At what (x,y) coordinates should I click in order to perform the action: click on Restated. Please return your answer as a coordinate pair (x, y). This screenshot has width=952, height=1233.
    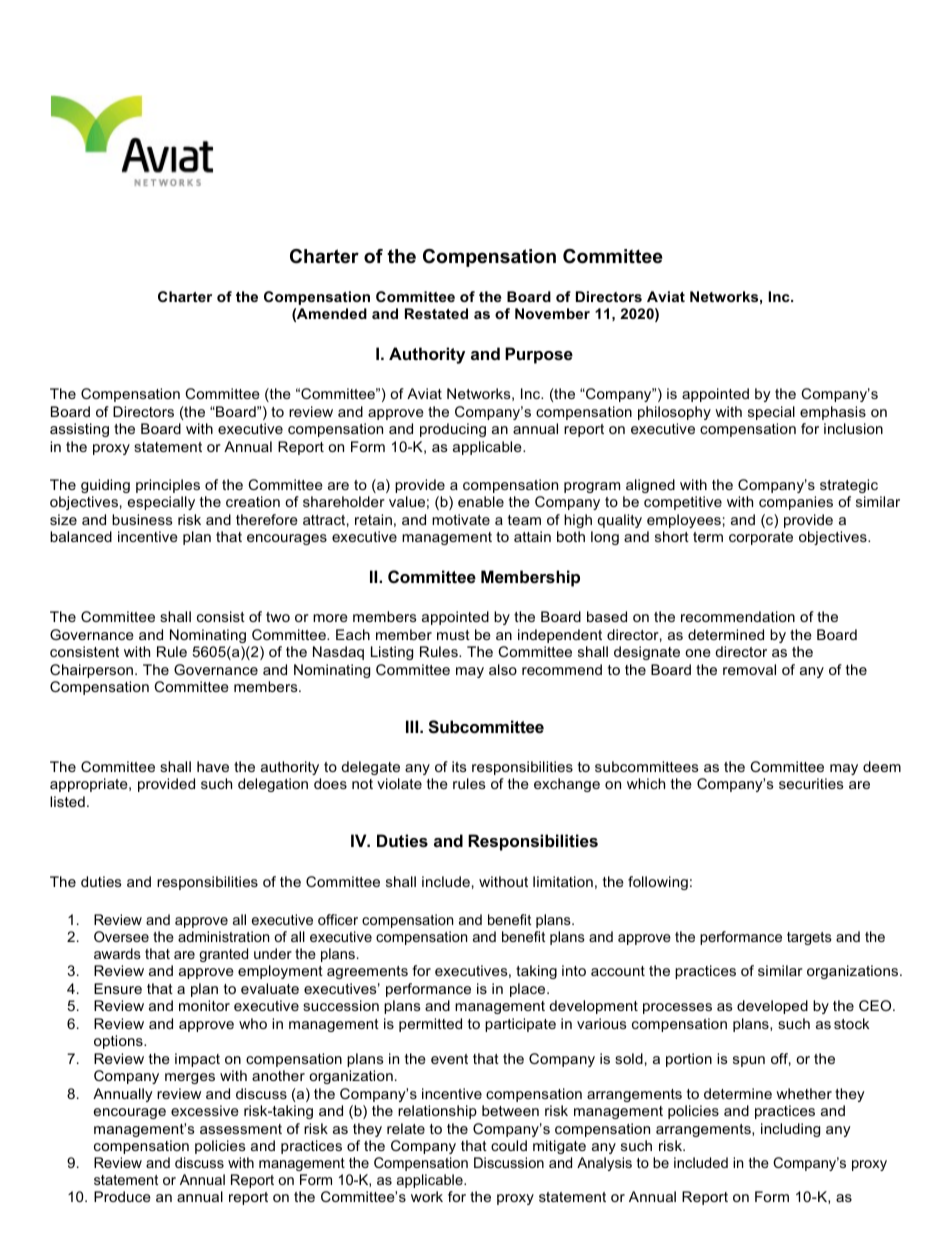
    Looking at the image, I should click on (436, 313).
